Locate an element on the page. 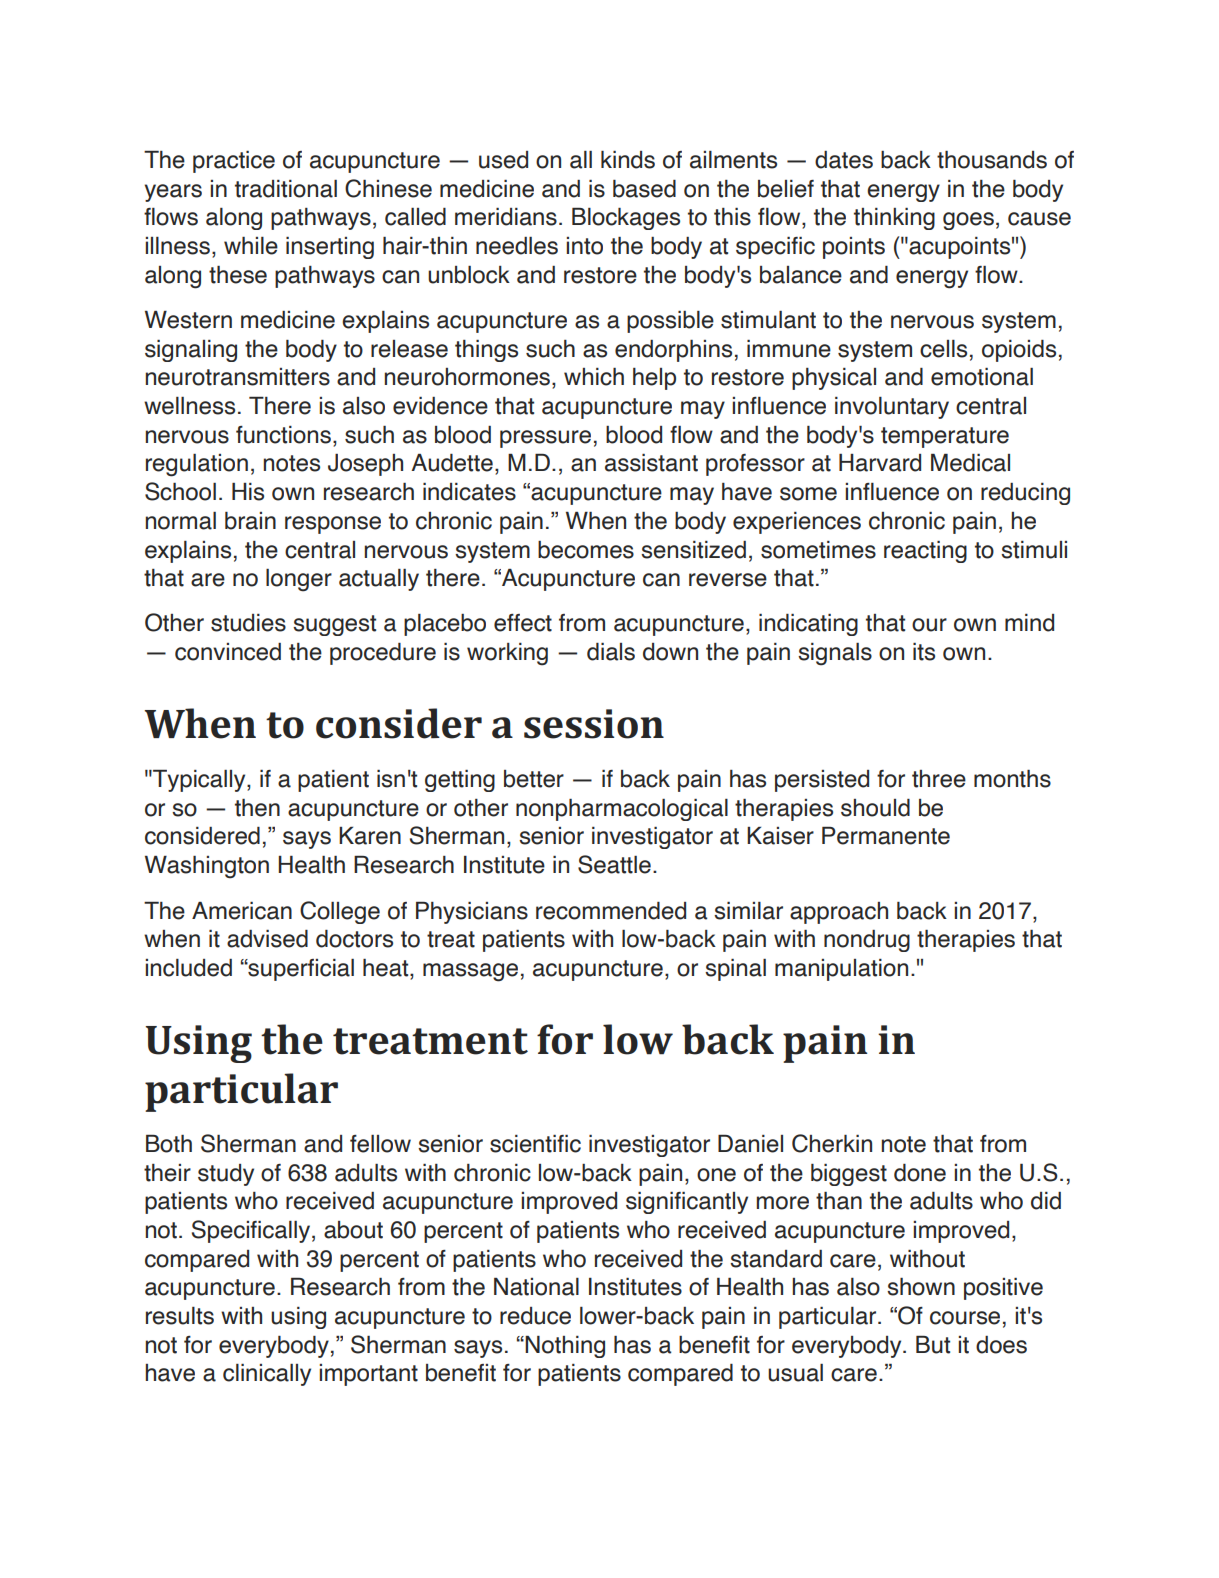 The width and height of the page is (1219, 1578). session is located at coordinates (594, 724).
